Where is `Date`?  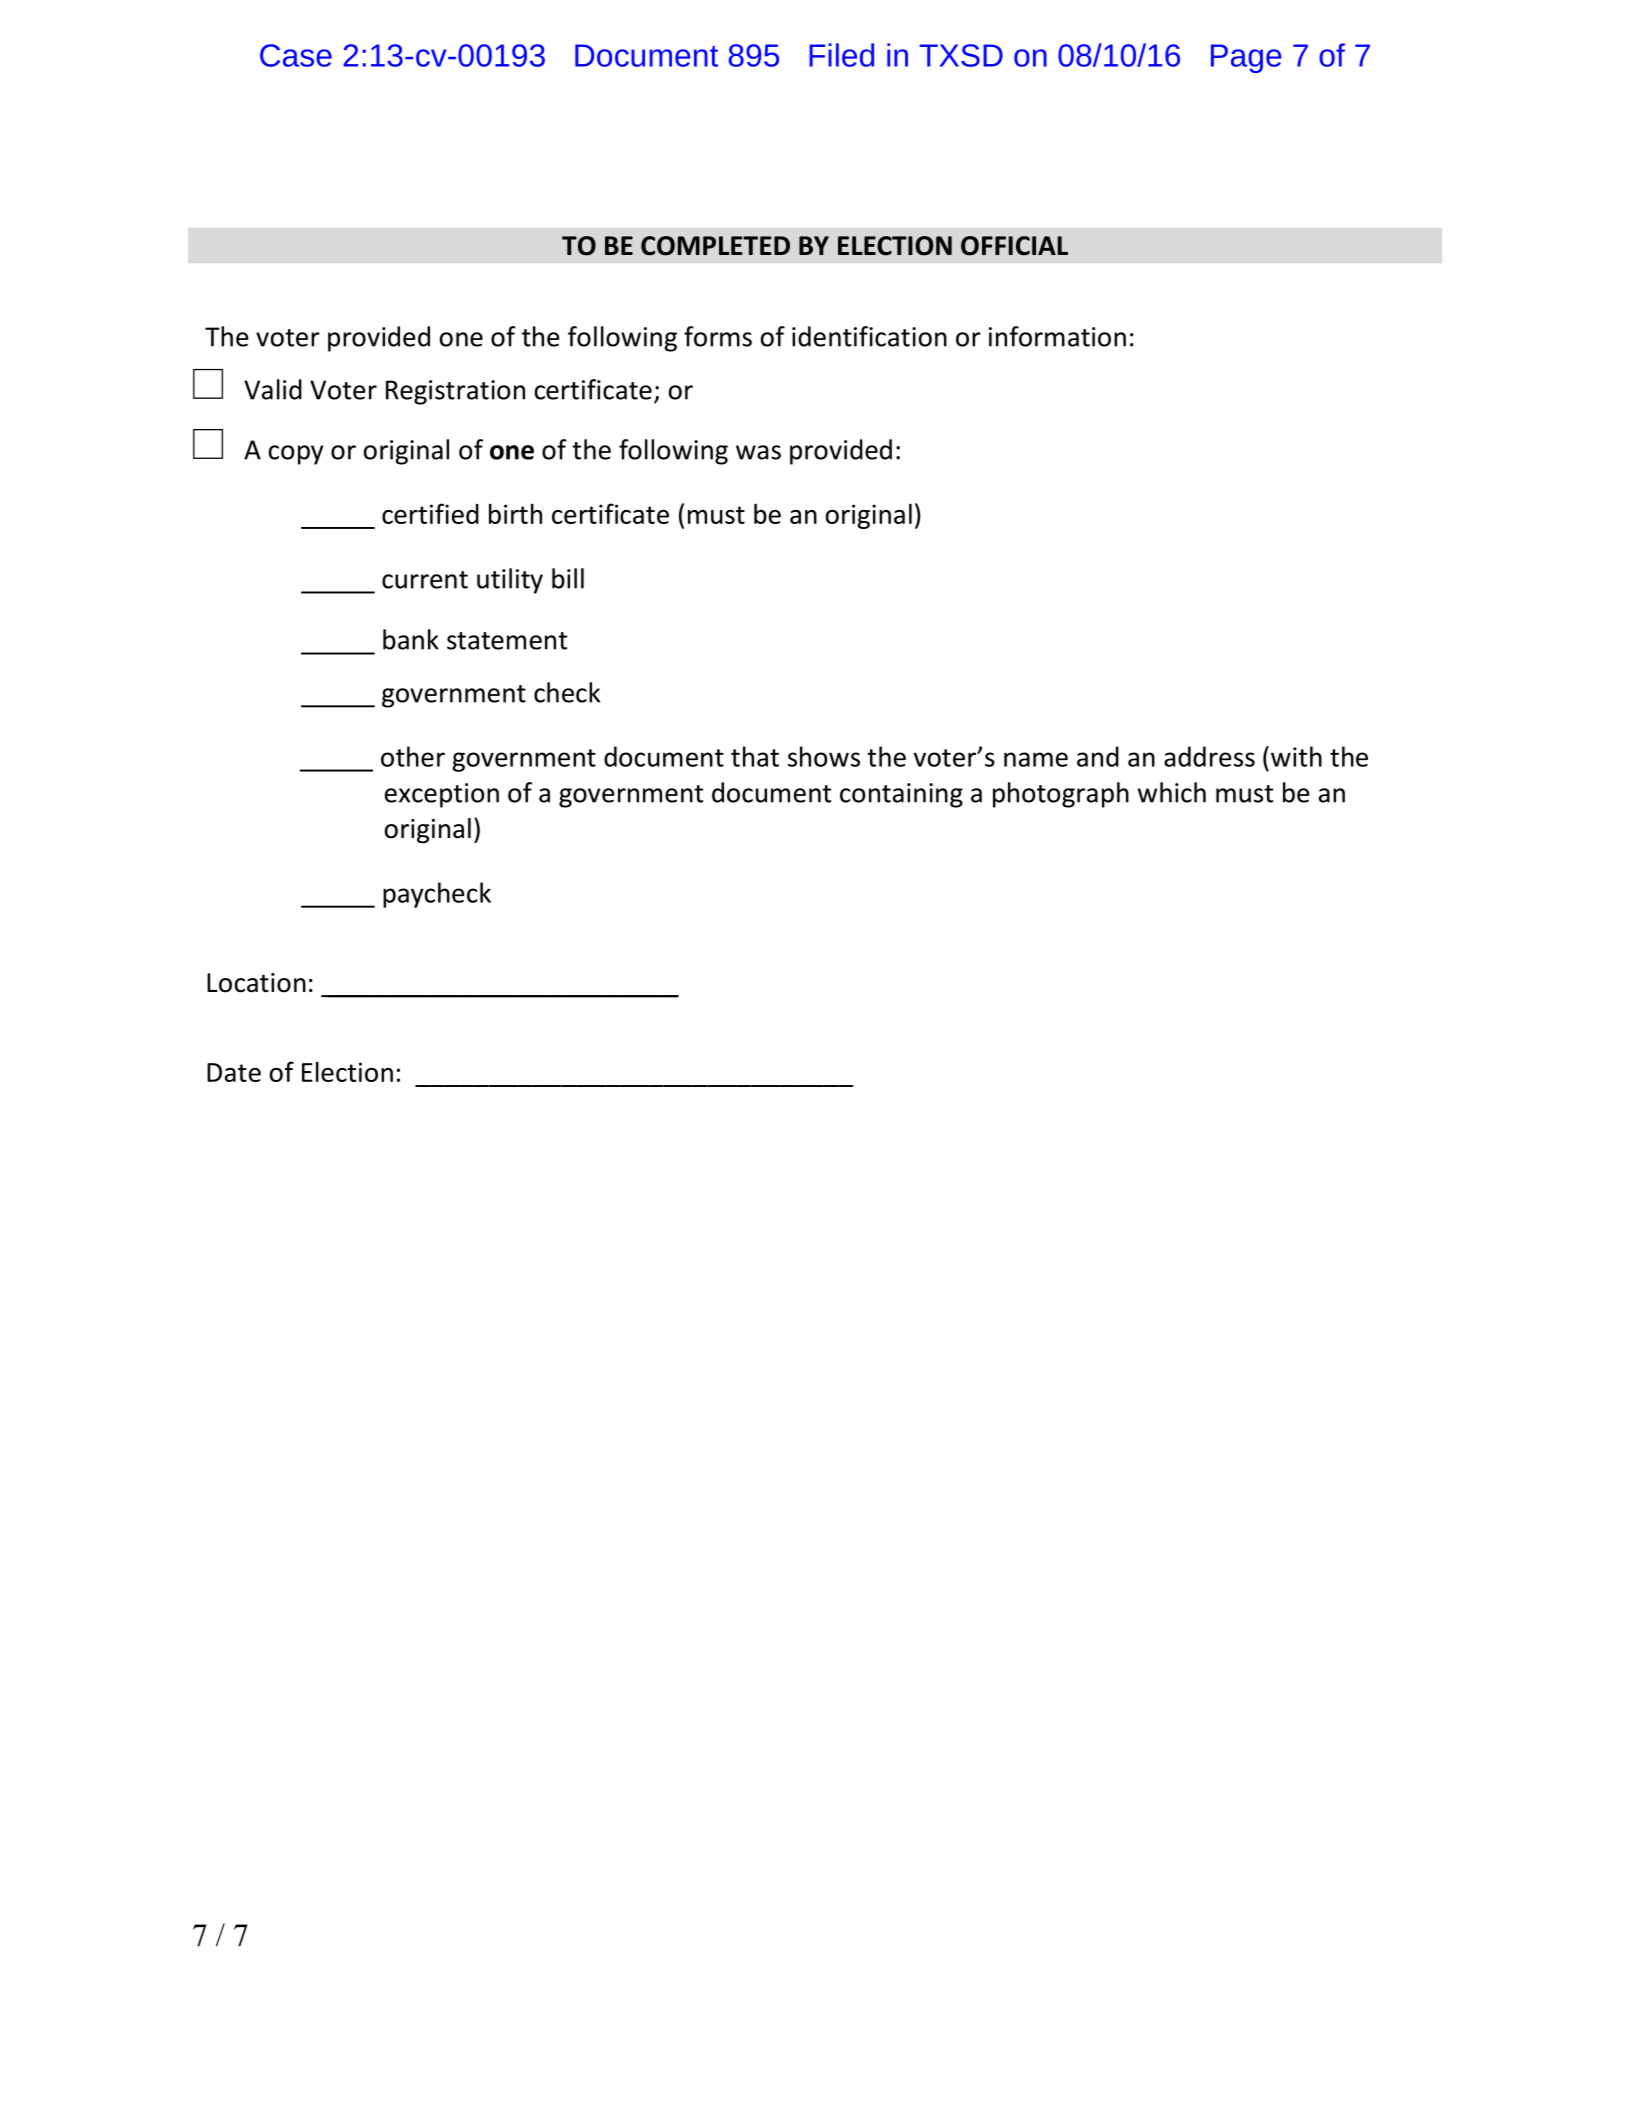
Date is located at coordinates (234, 1072).
